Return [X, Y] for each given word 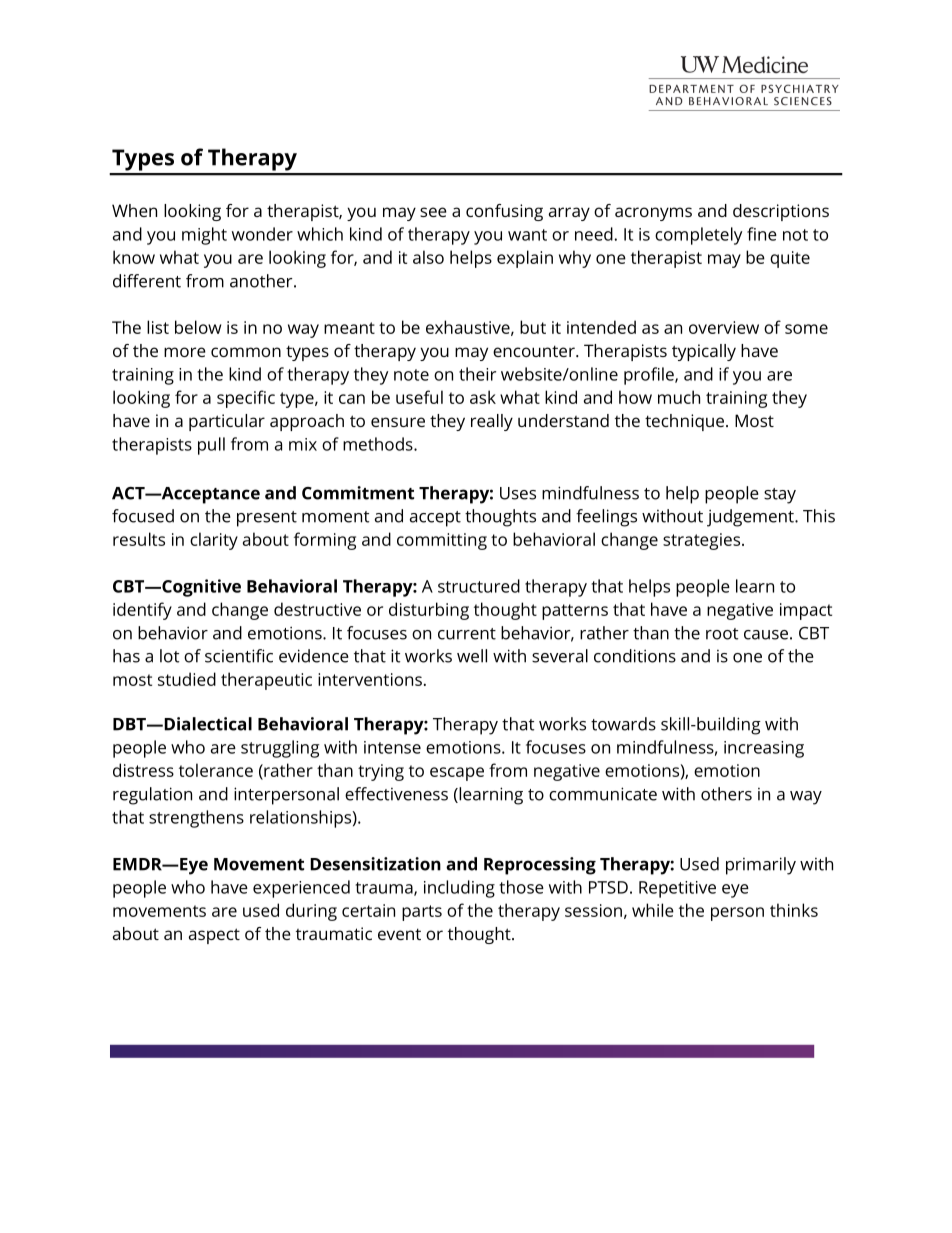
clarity [214, 541]
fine [762, 234]
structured [479, 586]
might [204, 236]
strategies [703, 541]
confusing [504, 212]
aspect [214, 936]
